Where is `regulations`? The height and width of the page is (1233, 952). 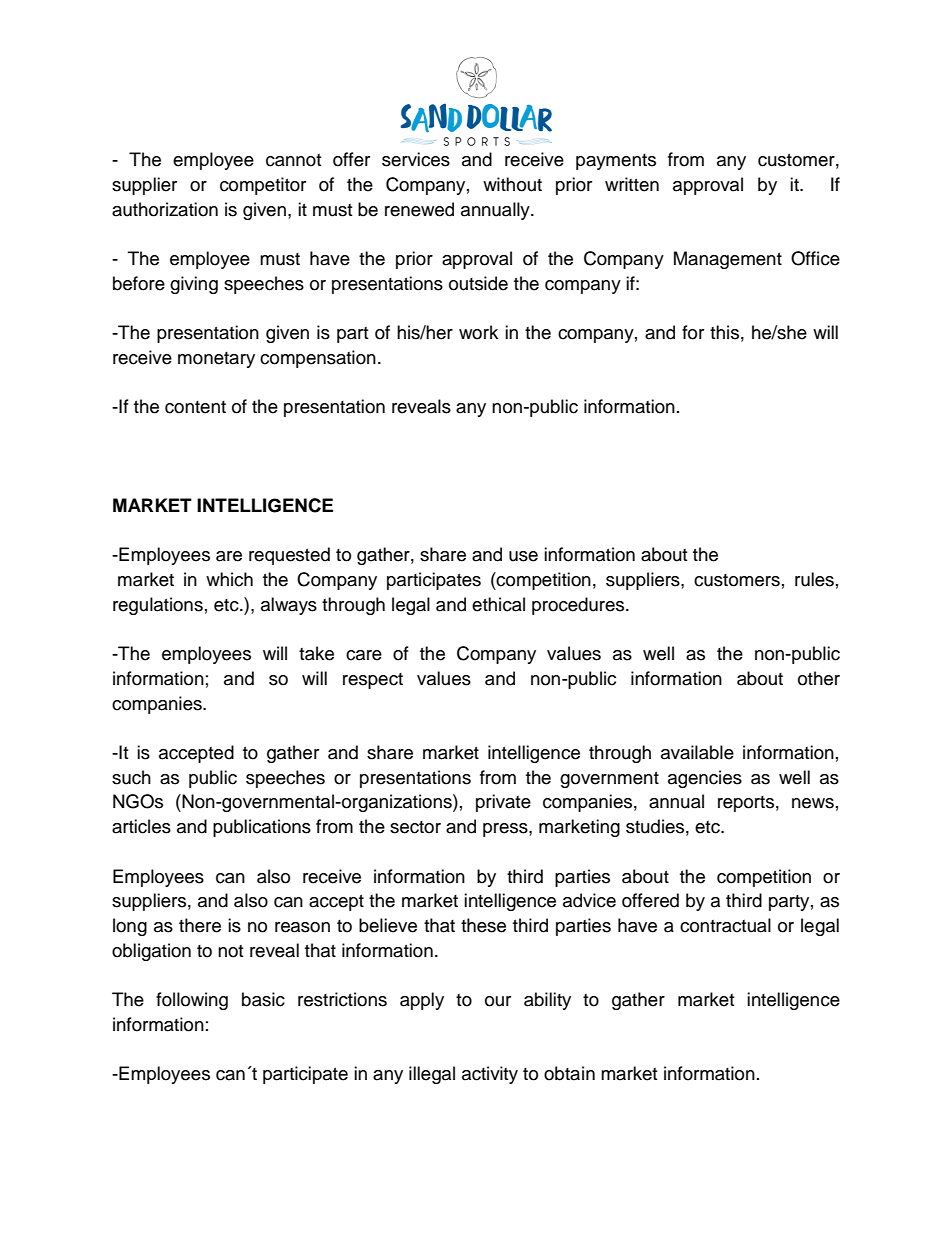
regulations is located at coordinates (158, 606).
